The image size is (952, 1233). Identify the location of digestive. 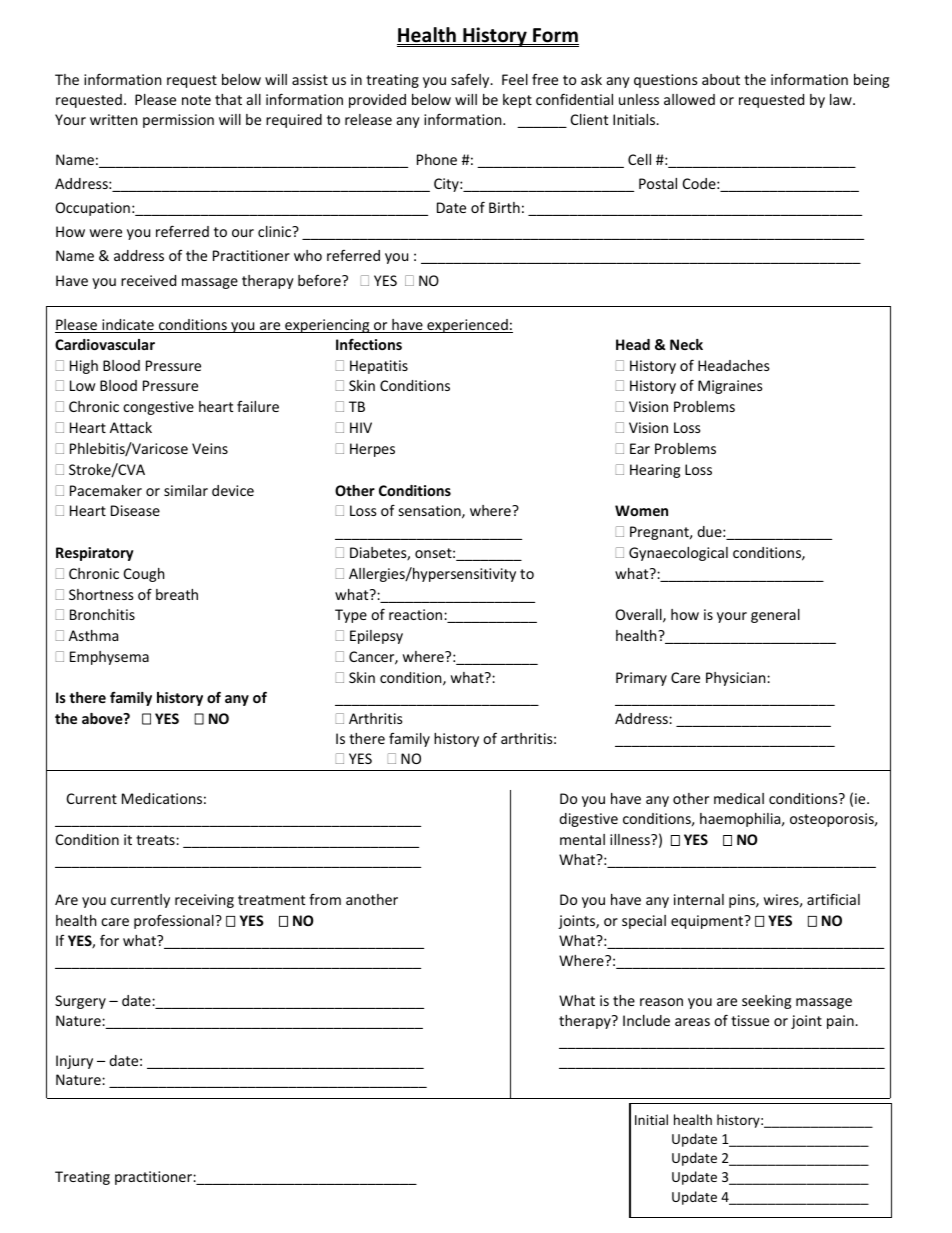
(588, 820).
